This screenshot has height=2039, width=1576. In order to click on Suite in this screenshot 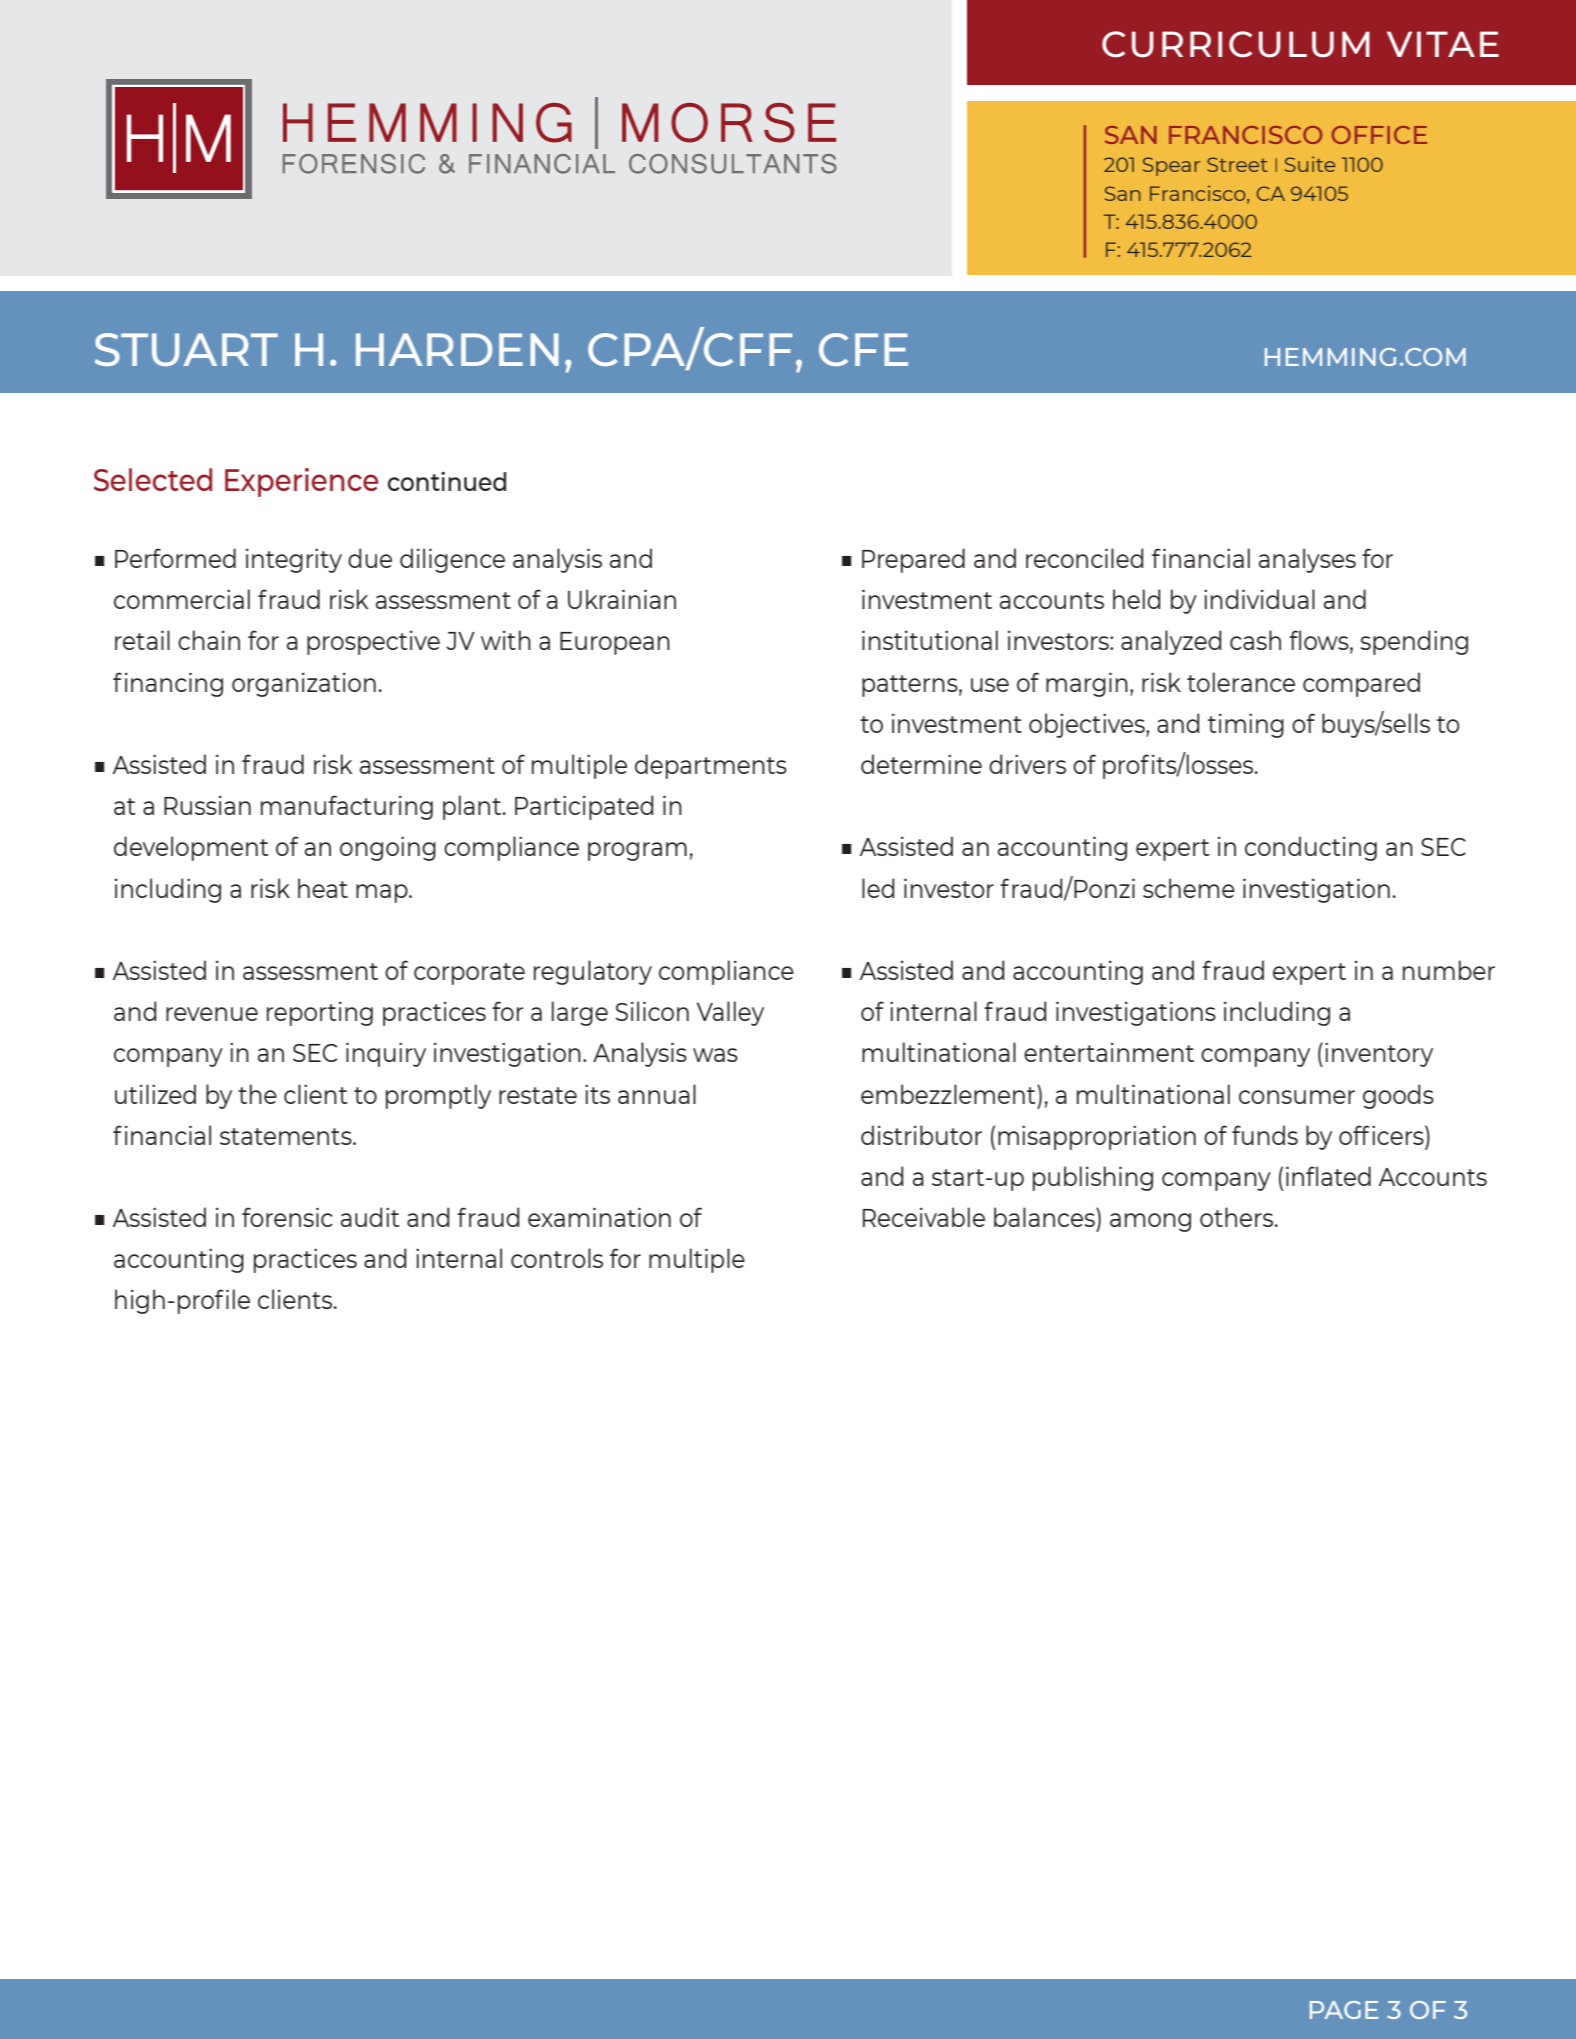, I will do `click(1310, 164)`.
